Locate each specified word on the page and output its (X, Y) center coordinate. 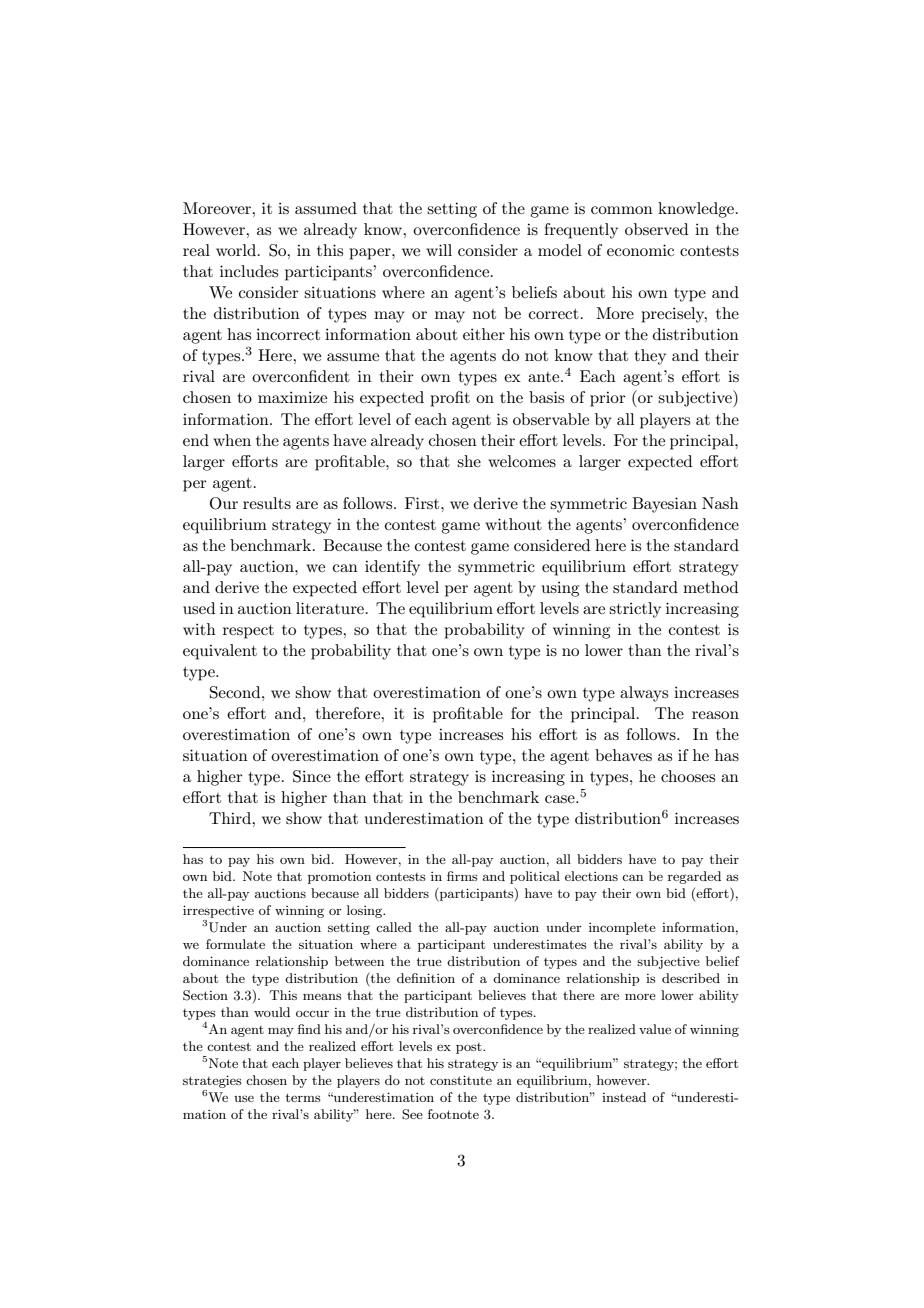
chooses (688, 776)
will (439, 250)
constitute (461, 1080)
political (535, 877)
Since (312, 776)
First (423, 503)
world (237, 250)
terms (303, 1097)
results (267, 503)
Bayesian (664, 505)
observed (656, 229)
